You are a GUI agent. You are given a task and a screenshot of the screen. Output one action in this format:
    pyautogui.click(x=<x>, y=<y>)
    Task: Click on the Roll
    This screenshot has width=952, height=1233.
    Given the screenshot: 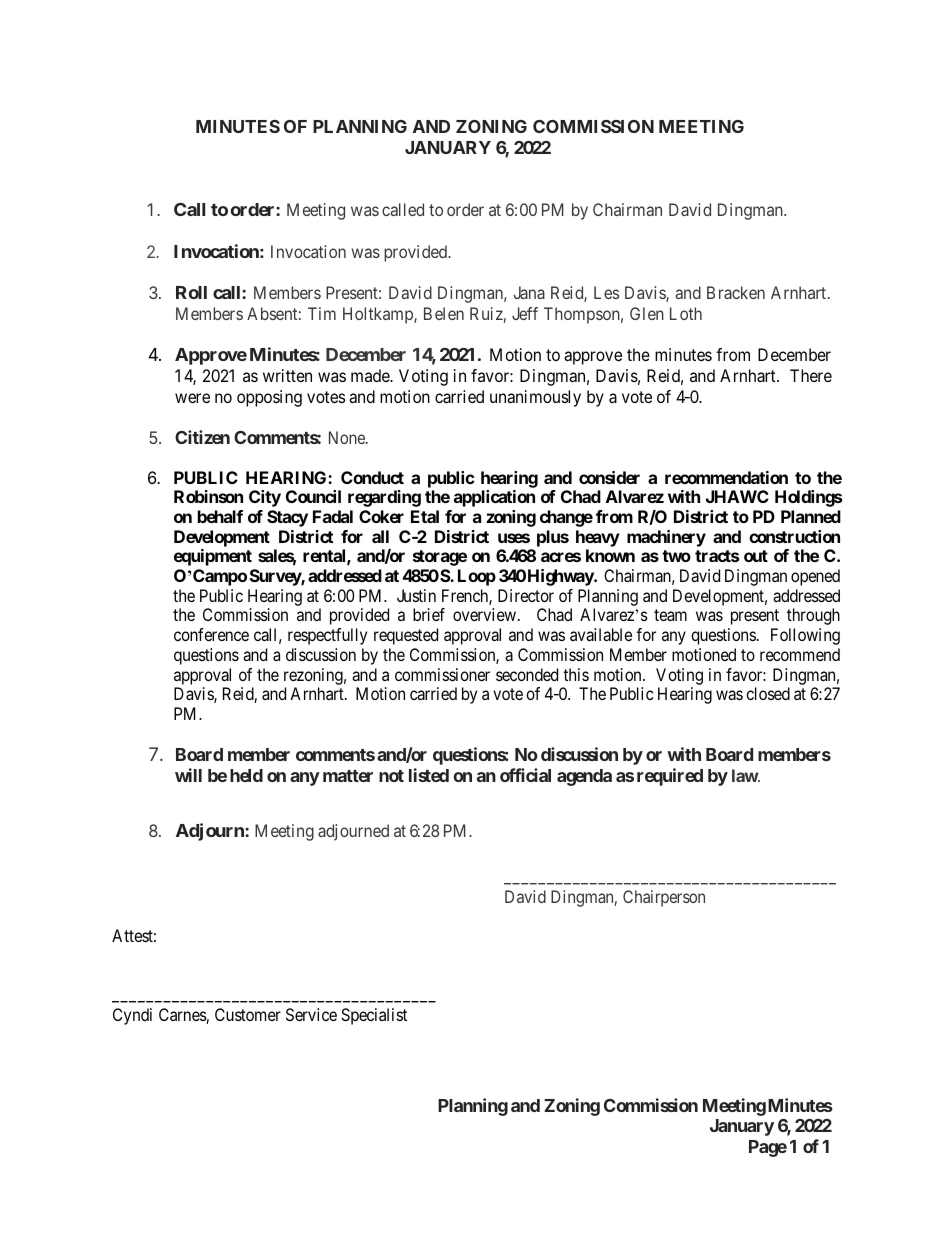 What is the action you would take?
    pyautogui.click(x=191, y=292)
